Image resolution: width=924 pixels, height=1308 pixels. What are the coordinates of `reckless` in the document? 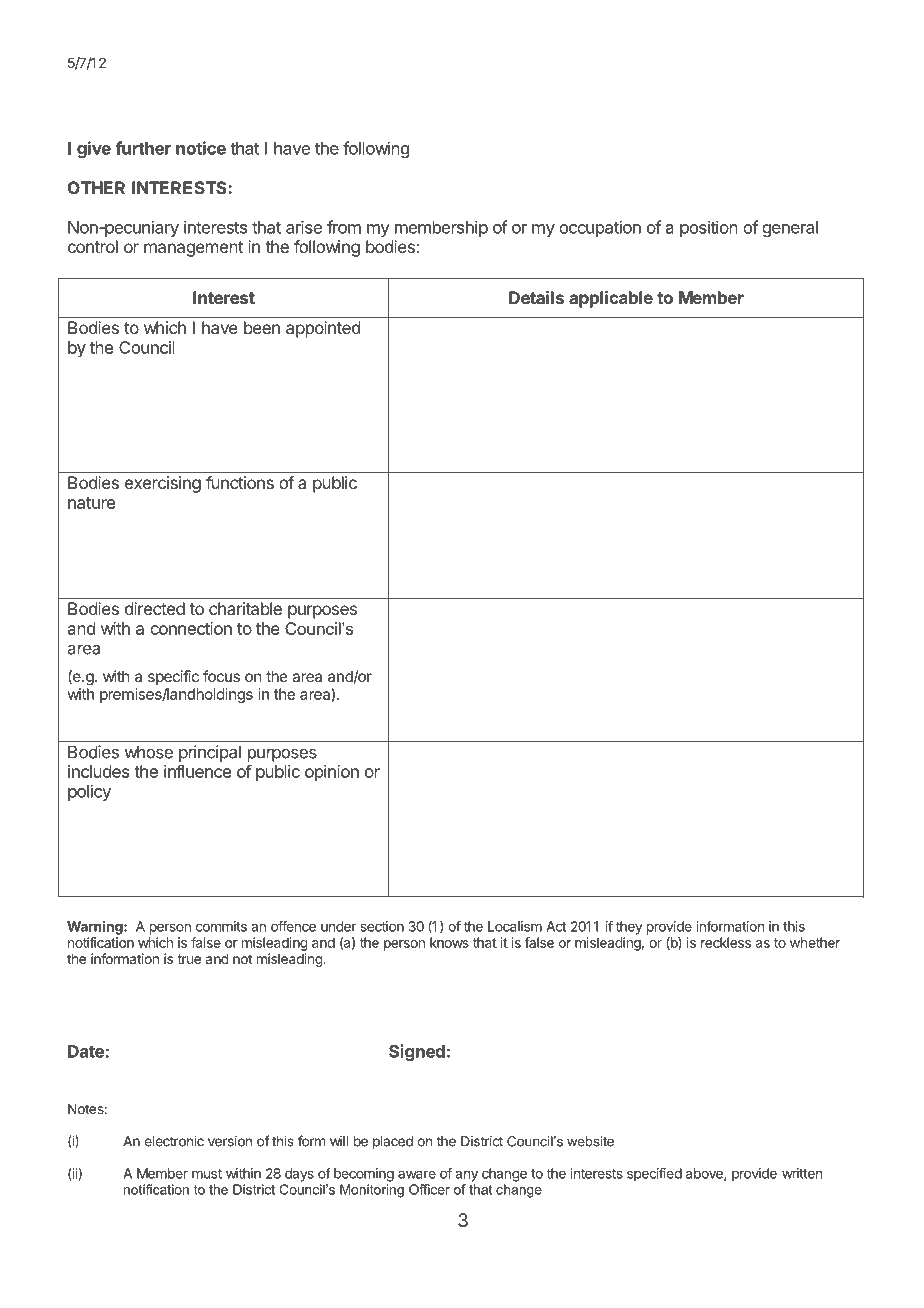 It's located at (726, 942).
